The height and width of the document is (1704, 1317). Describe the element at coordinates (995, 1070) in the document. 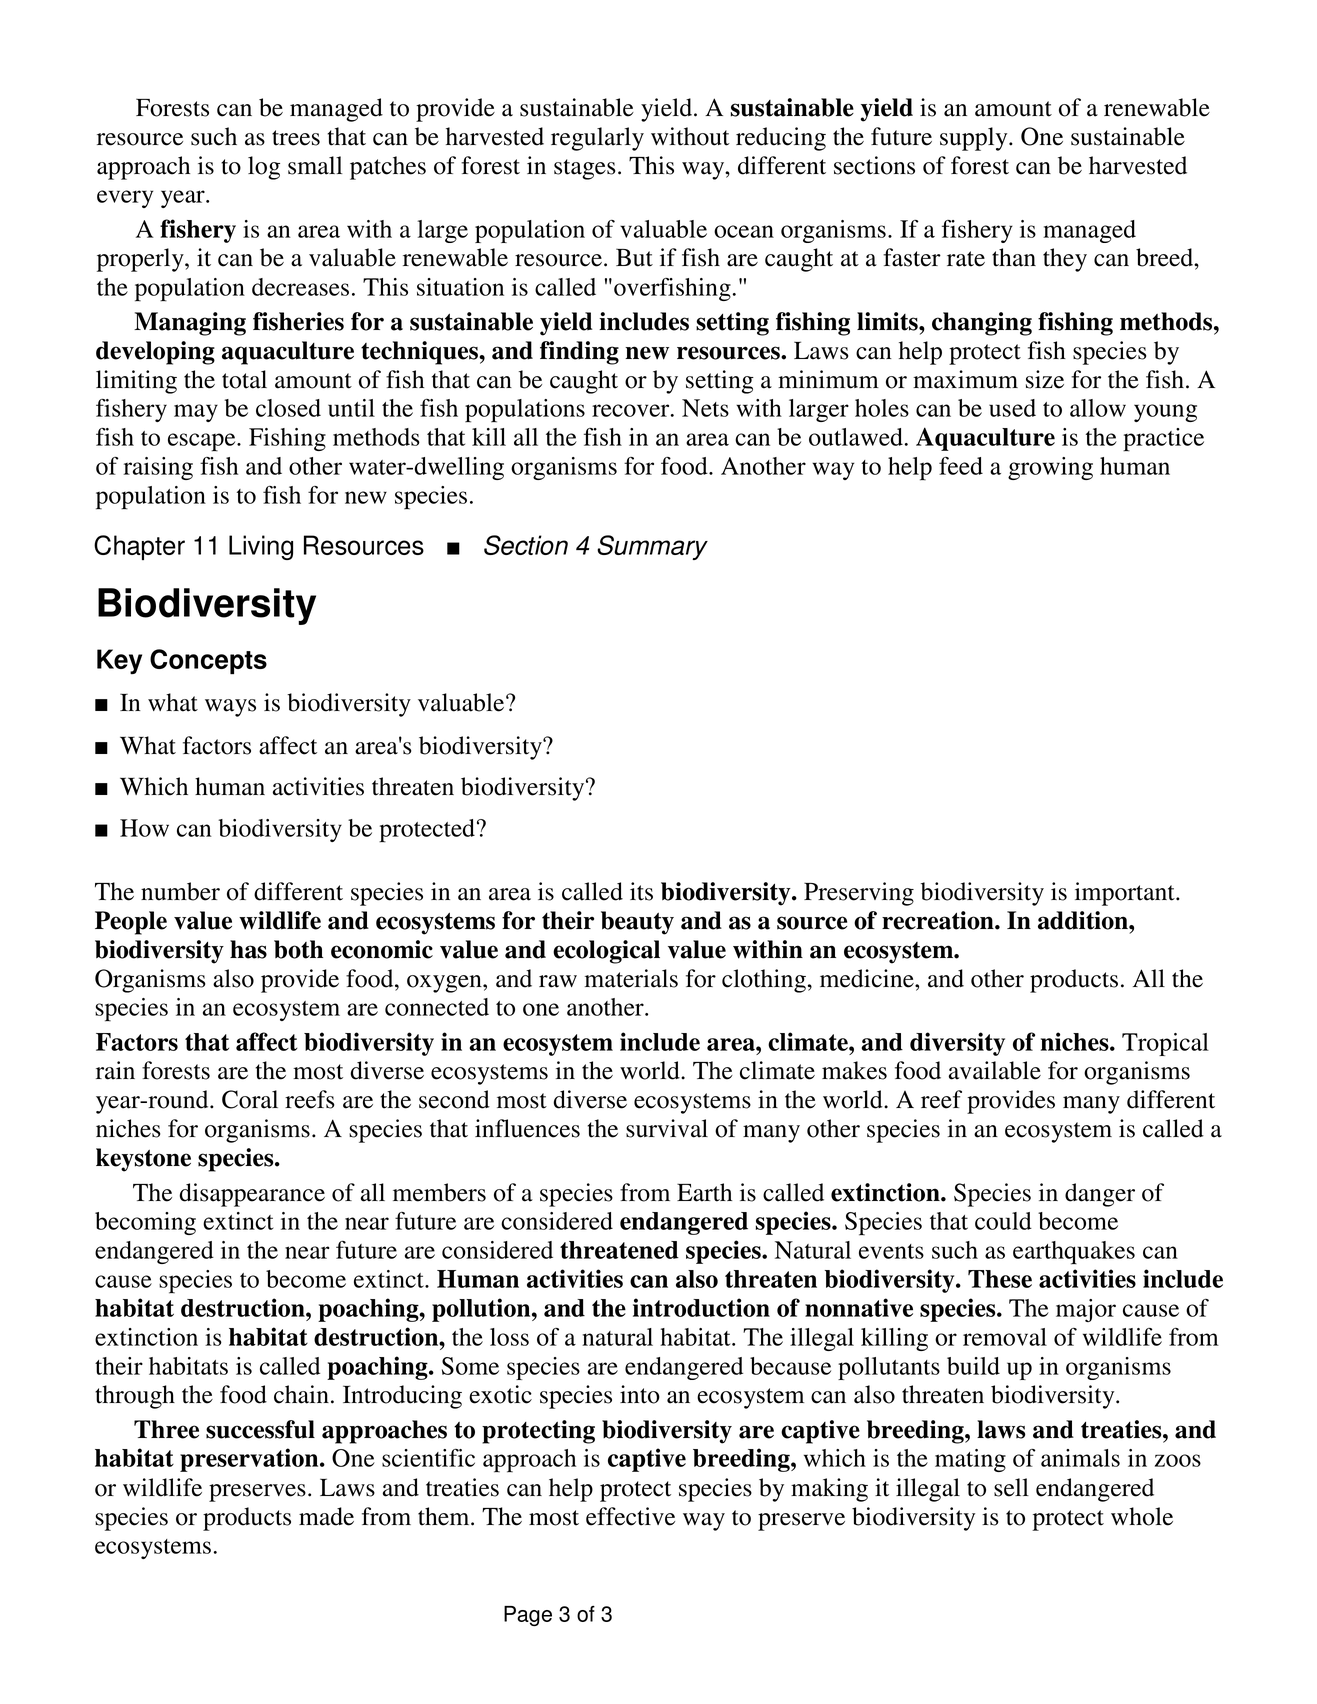

I see `available` at that location.
